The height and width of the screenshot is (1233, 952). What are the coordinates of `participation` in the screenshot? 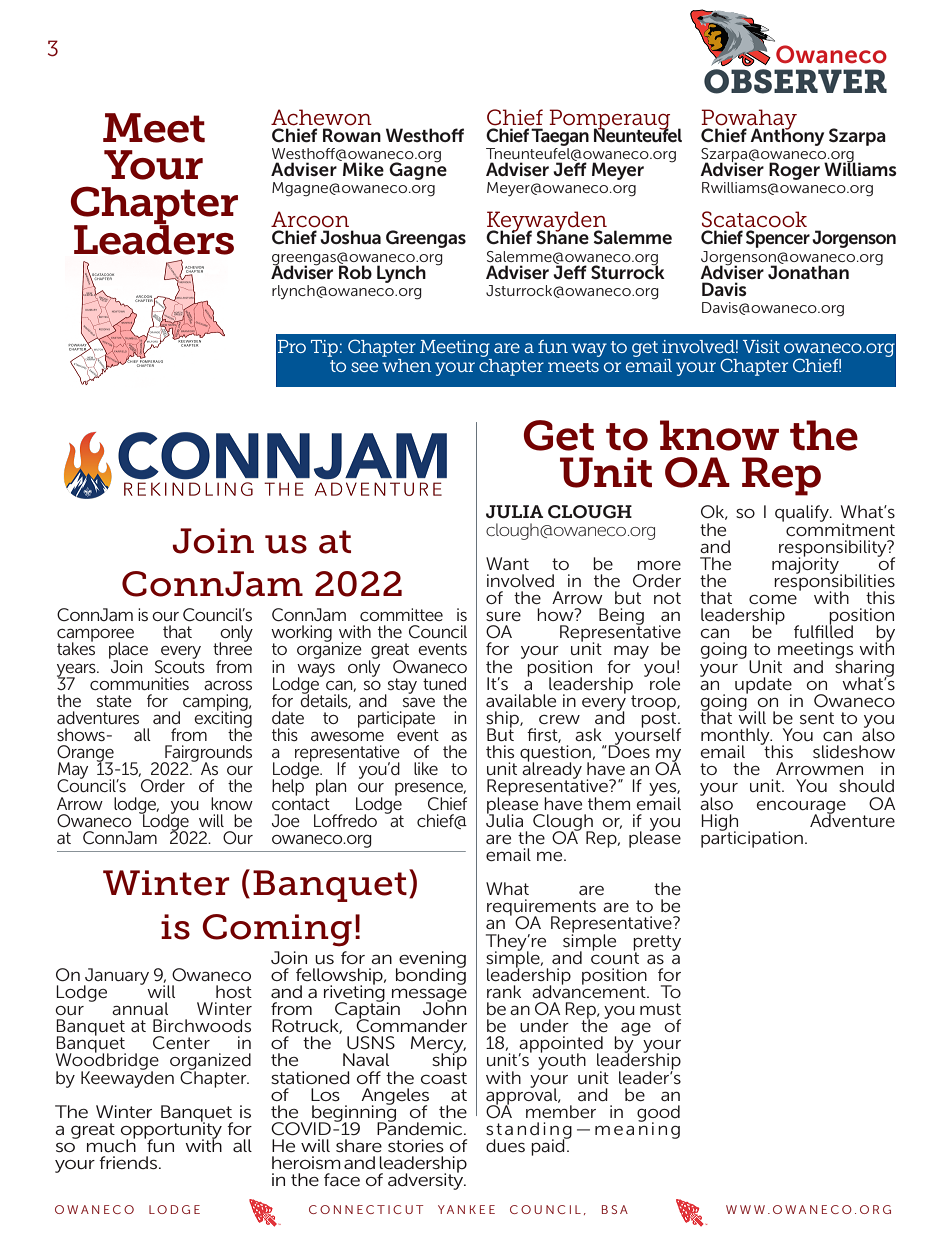 It's located at (752, 838).
